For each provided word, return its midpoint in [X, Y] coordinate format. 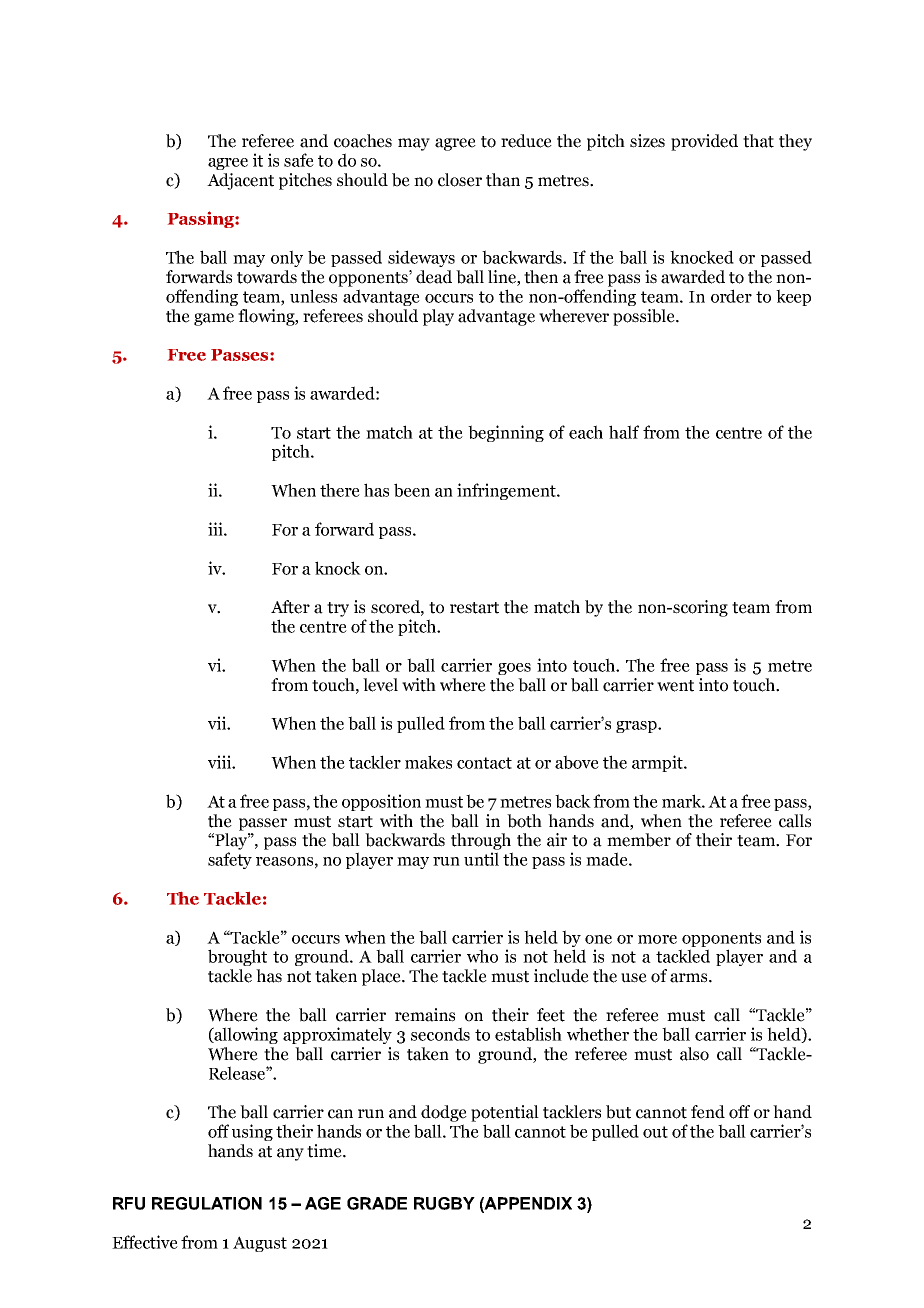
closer [460, 180]
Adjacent [240, 181]
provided [704, 142]
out [655, 1132]
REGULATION [207, 1203]
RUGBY [444, 1203]
